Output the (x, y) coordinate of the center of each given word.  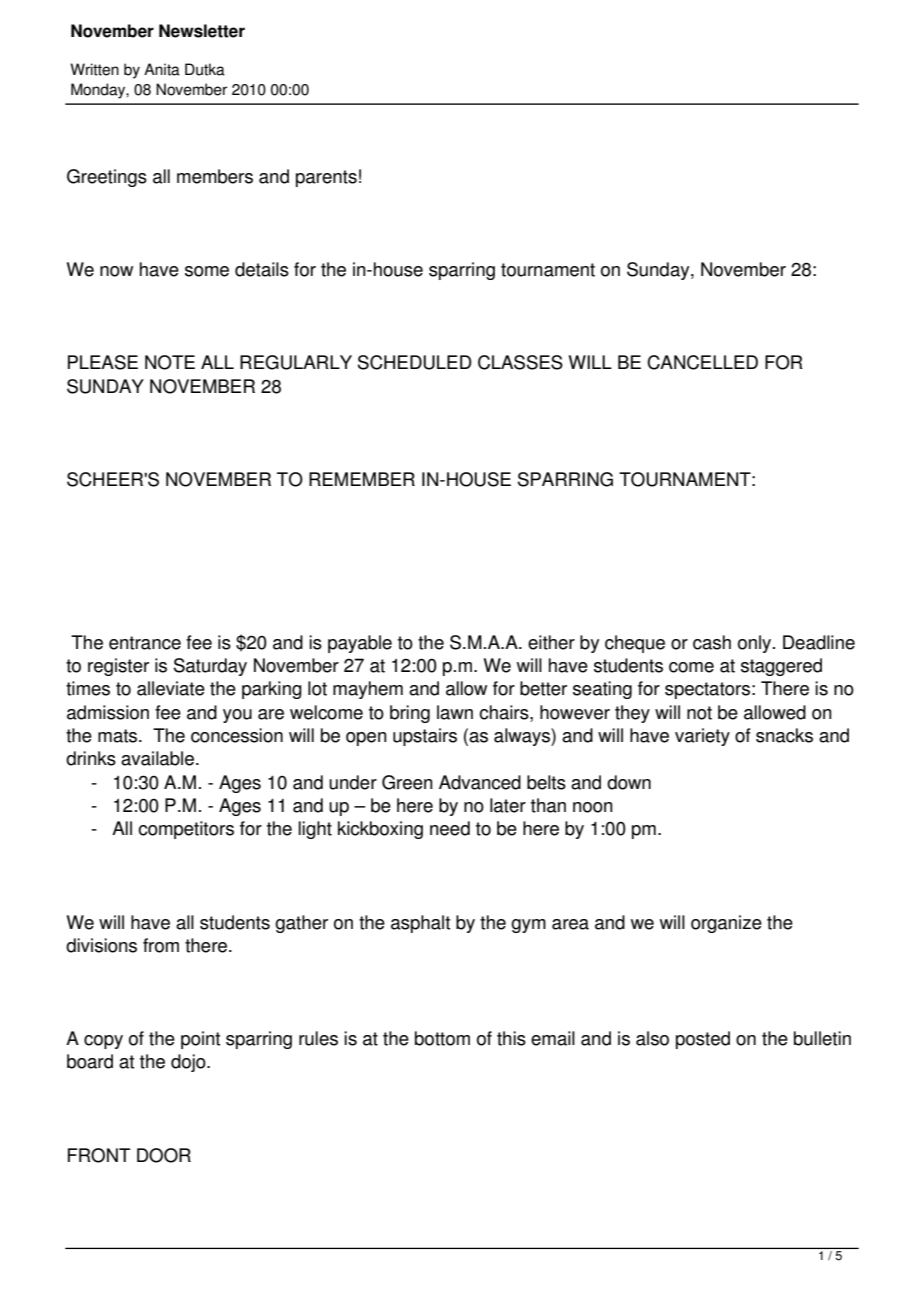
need (450, 828)
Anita (162, 69)
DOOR (164, 1155)
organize (726, 924)
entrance (145, 643)
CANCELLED (702, 362)
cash (712, 642)
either (551, 642)
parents (326, 178)
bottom (442, 1038)
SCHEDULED (415, 362)
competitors (186, 830)
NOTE (170, 362)
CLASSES (520, 362)
